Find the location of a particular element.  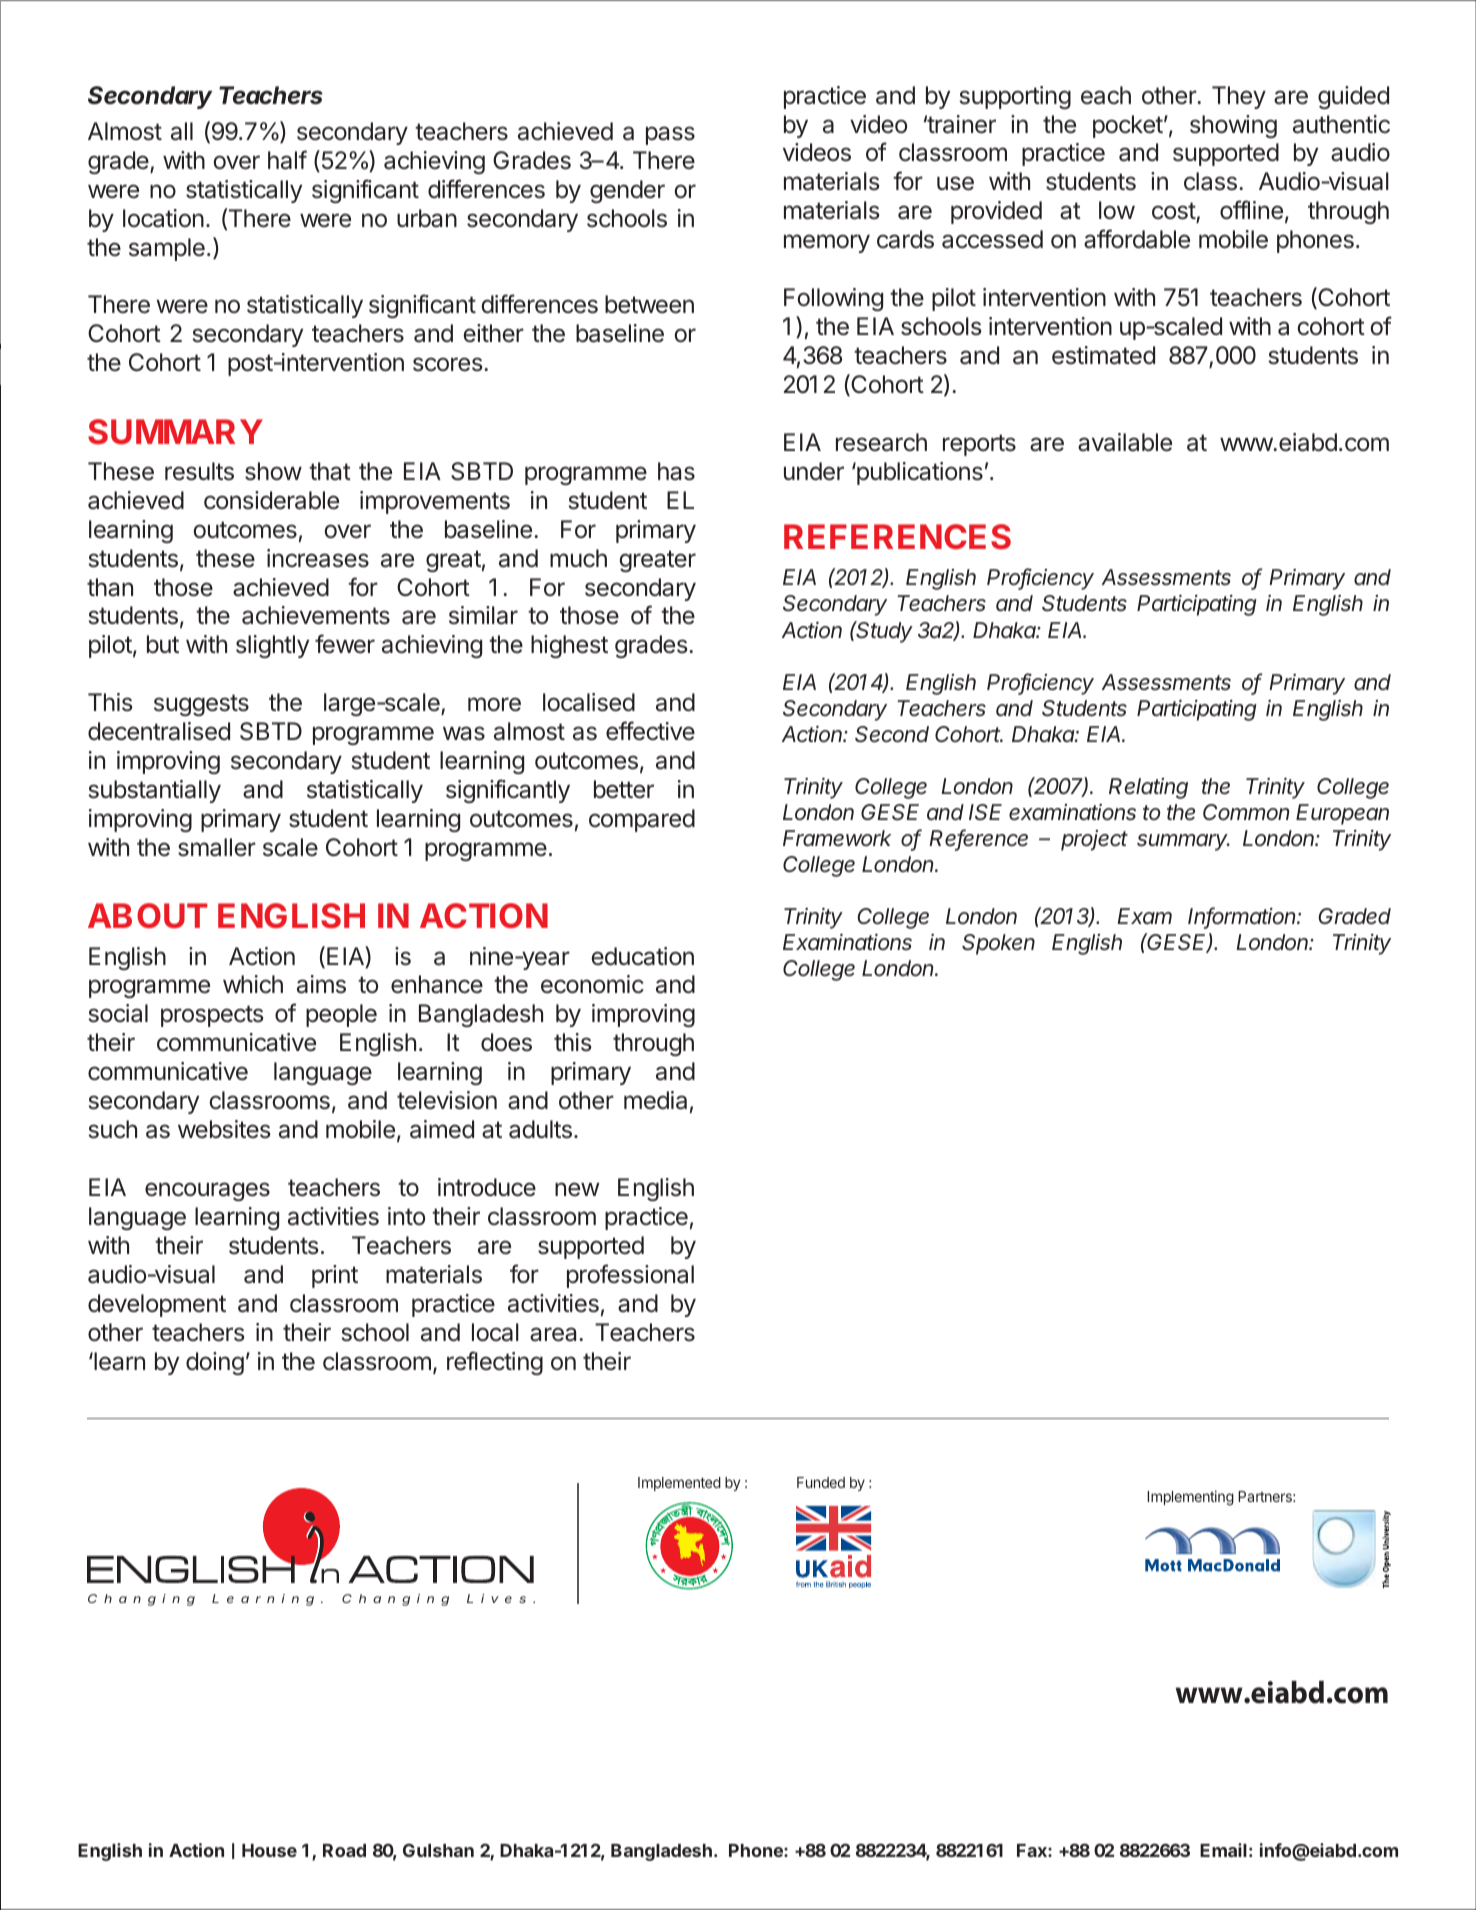

House is located at coordinates (269, 1850).
